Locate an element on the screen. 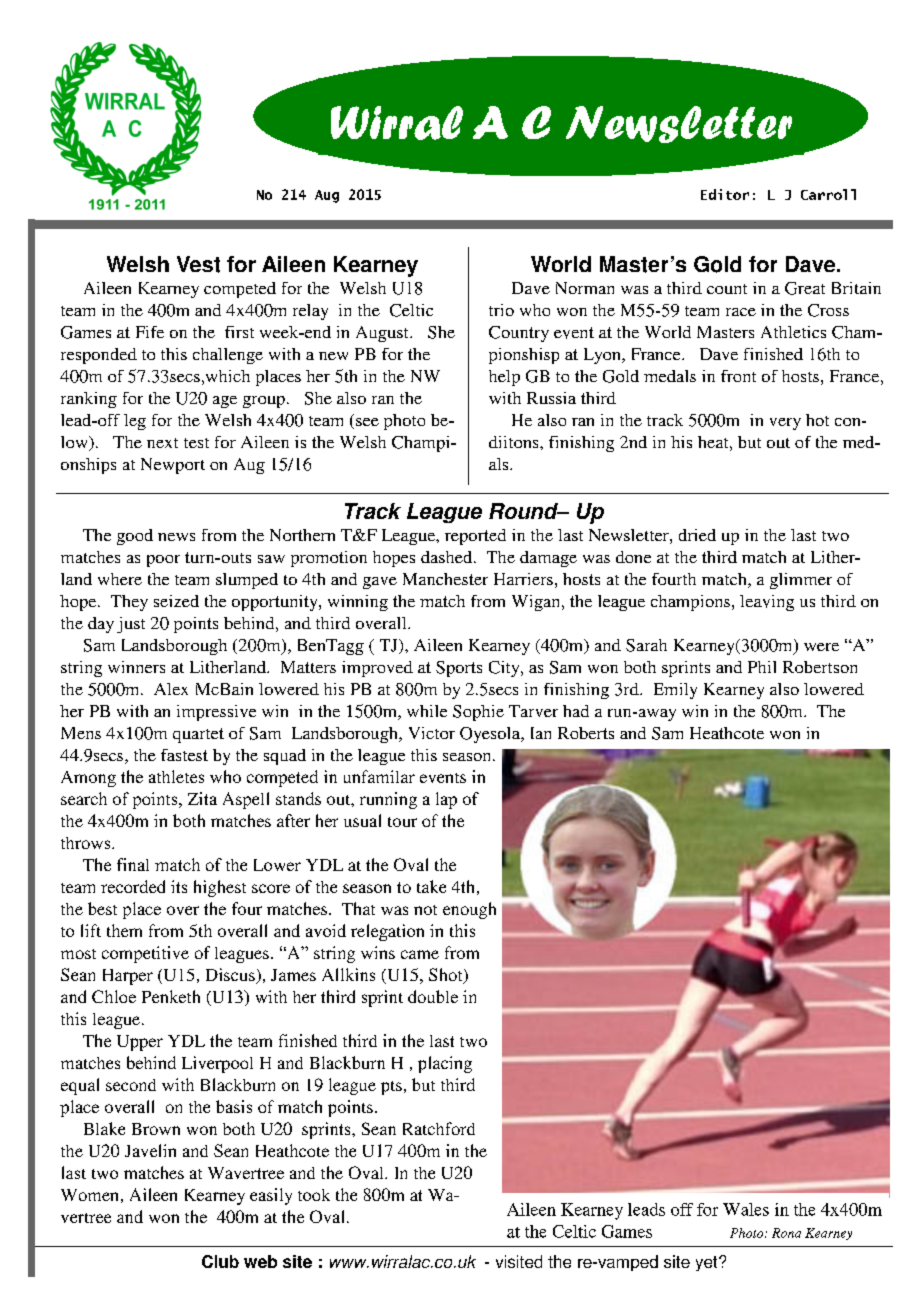  glimmer is located at coordinates (801, 581).
